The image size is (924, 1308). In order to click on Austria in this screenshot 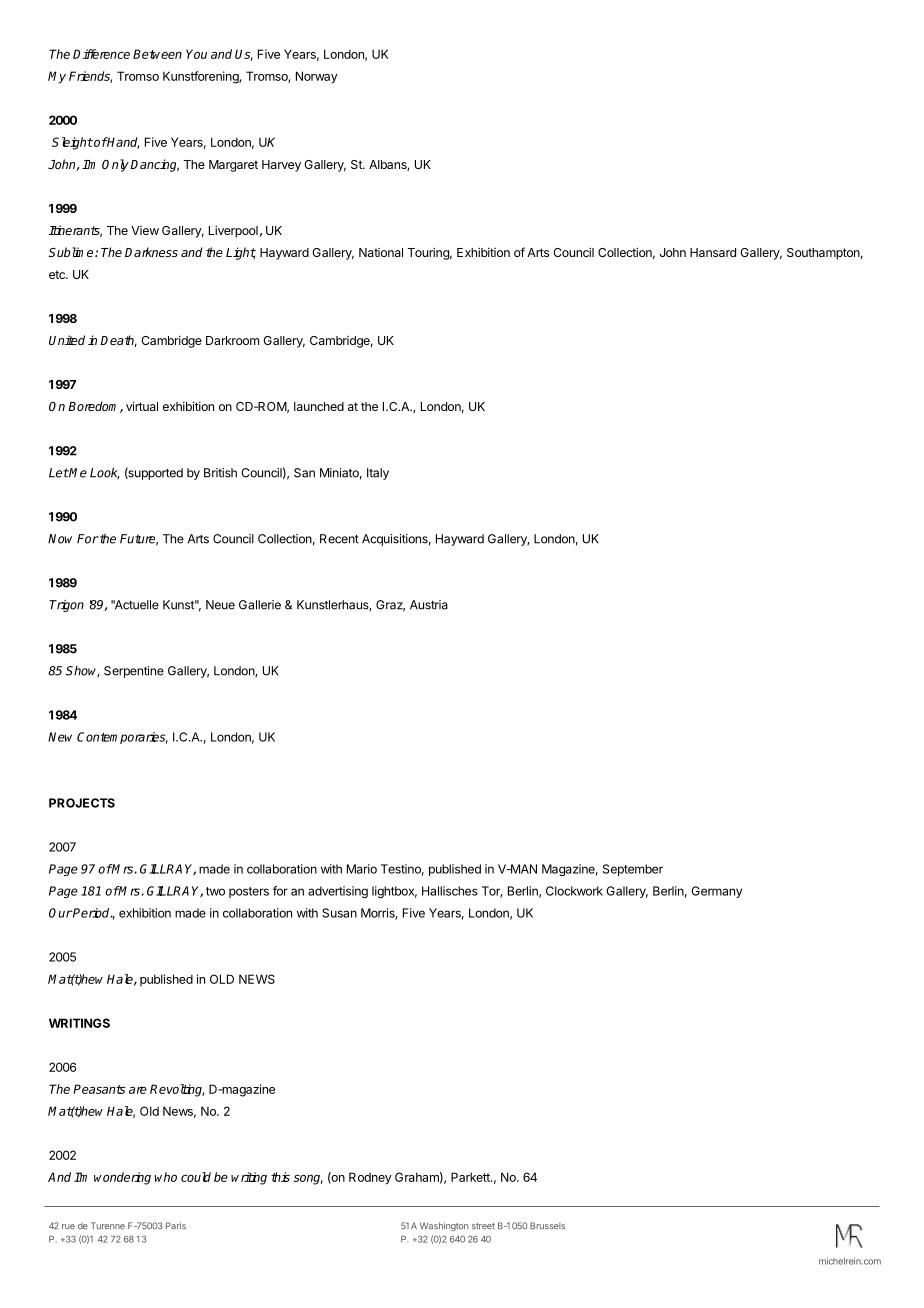, I will do `click(429, 605)`.
